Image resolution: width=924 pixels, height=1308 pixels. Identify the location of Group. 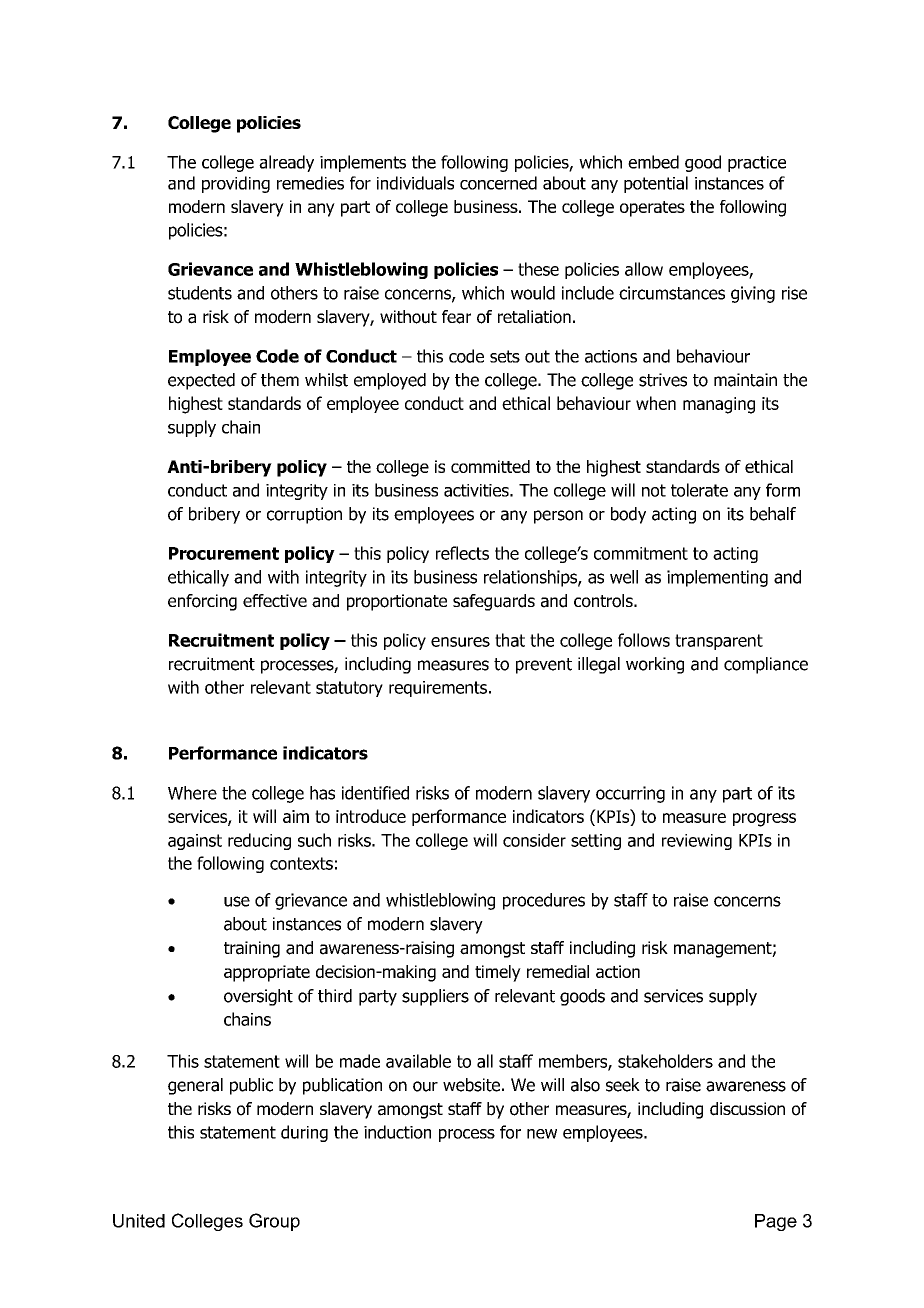
(274, 1222).
